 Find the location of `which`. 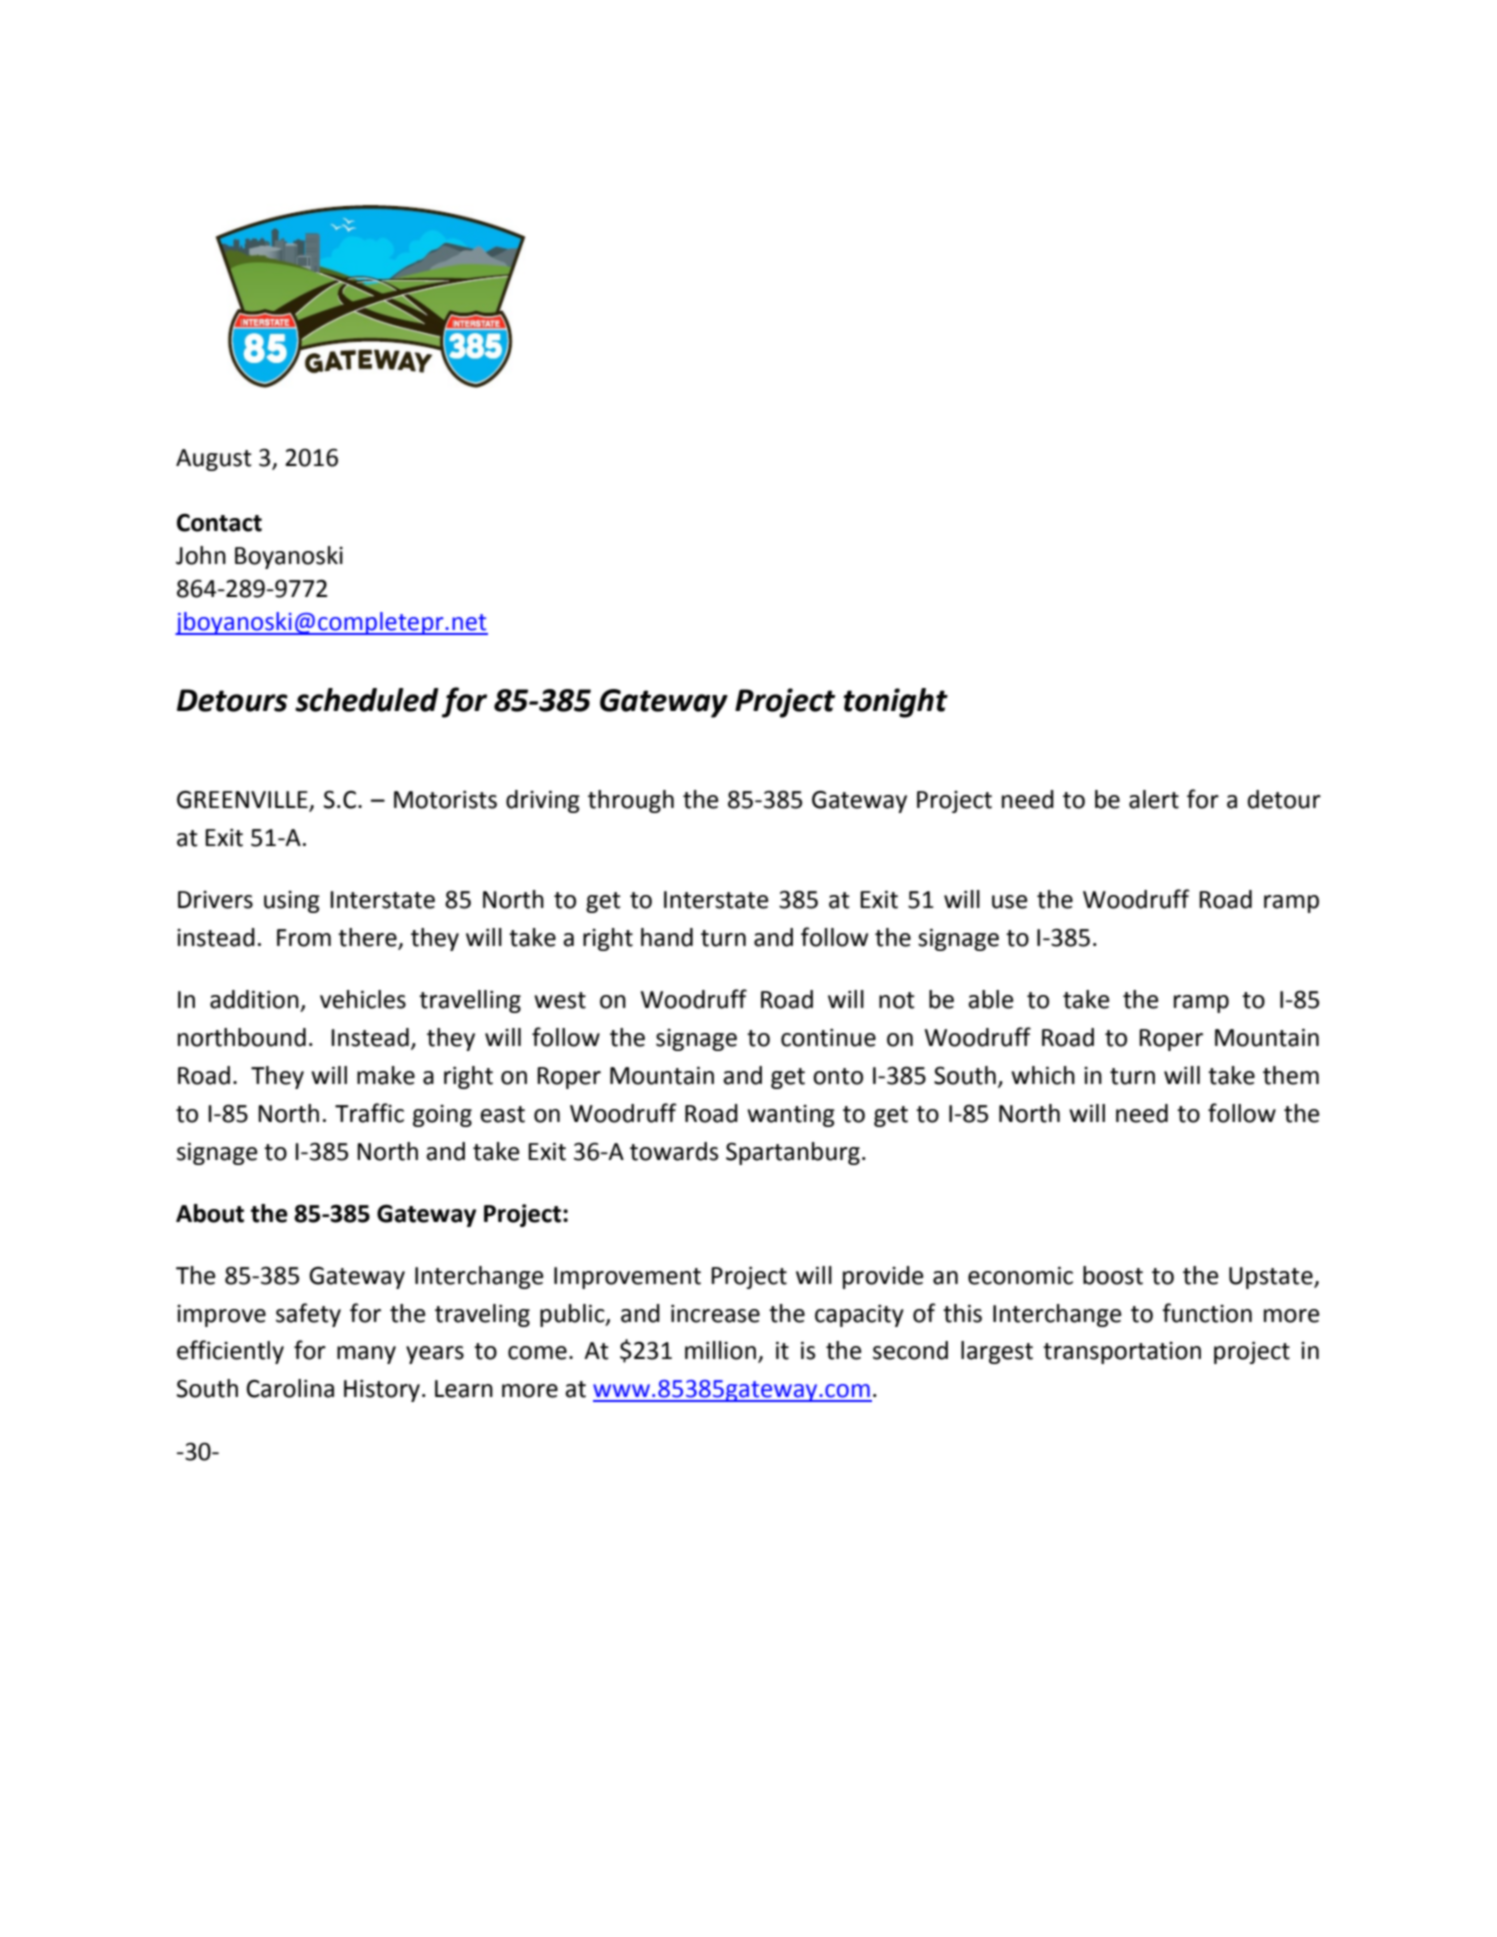

which is located at coordinates (1043, 1075).
